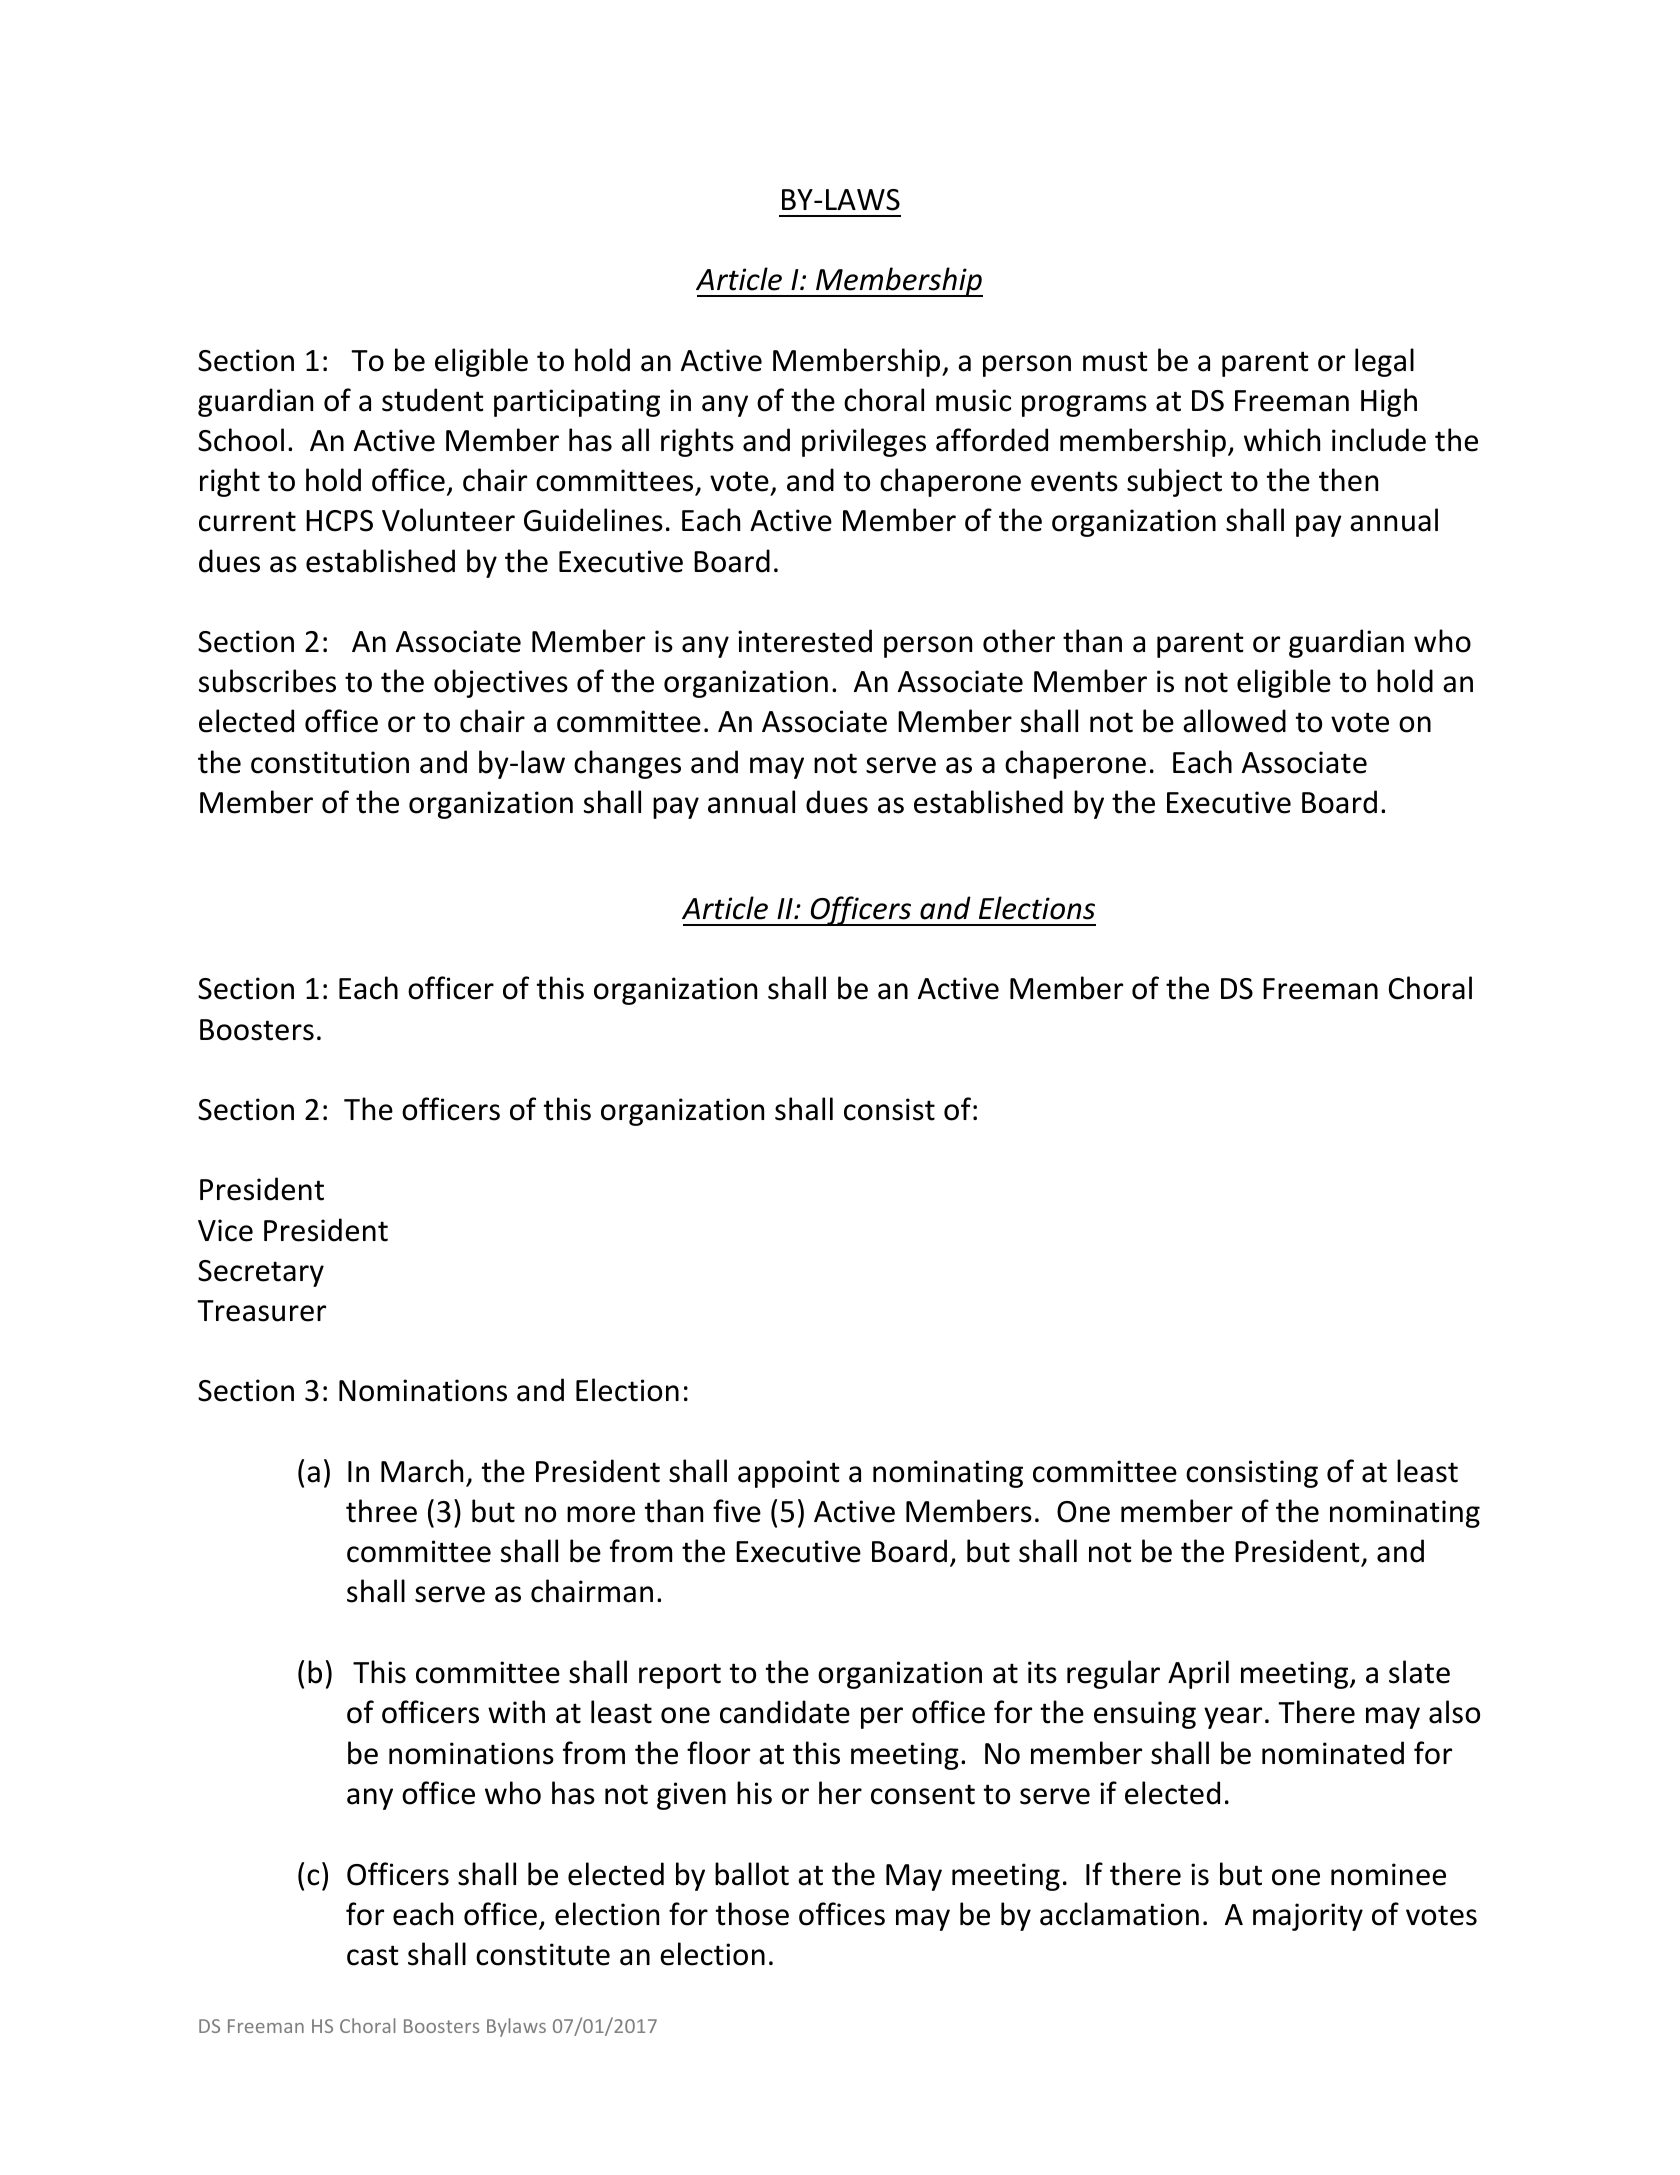 Image resolution: width=1680 pixels, height=2175 pixels. I want to click on three, so click(381, 1511).
